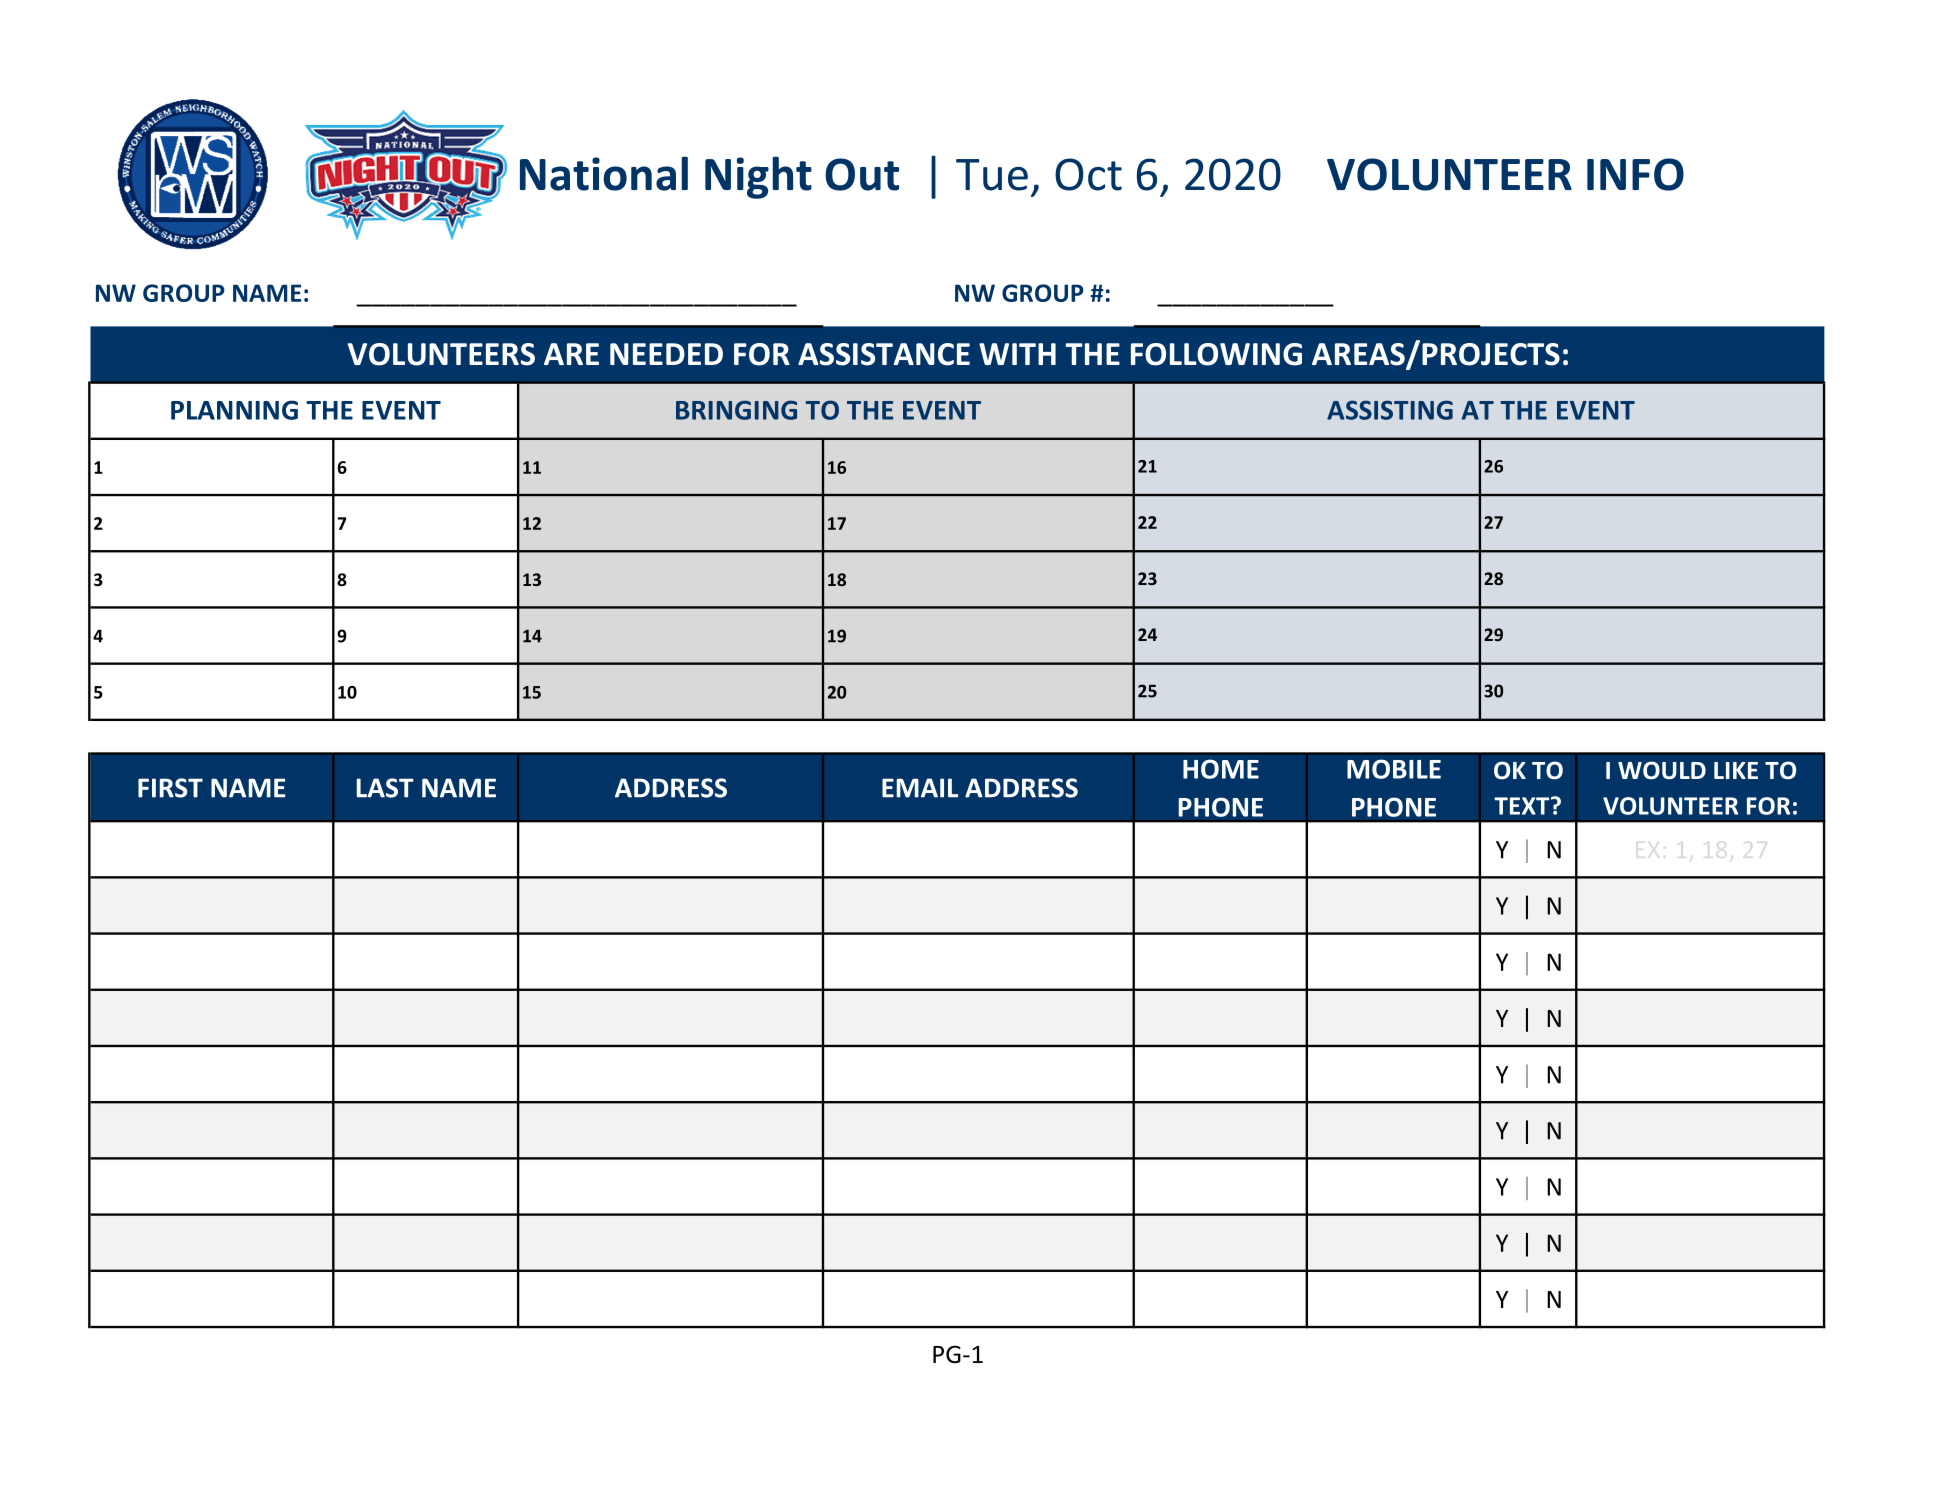  Describe the element at coordinates (992, 175) in the screenshot. I see `Tue` at that location.
